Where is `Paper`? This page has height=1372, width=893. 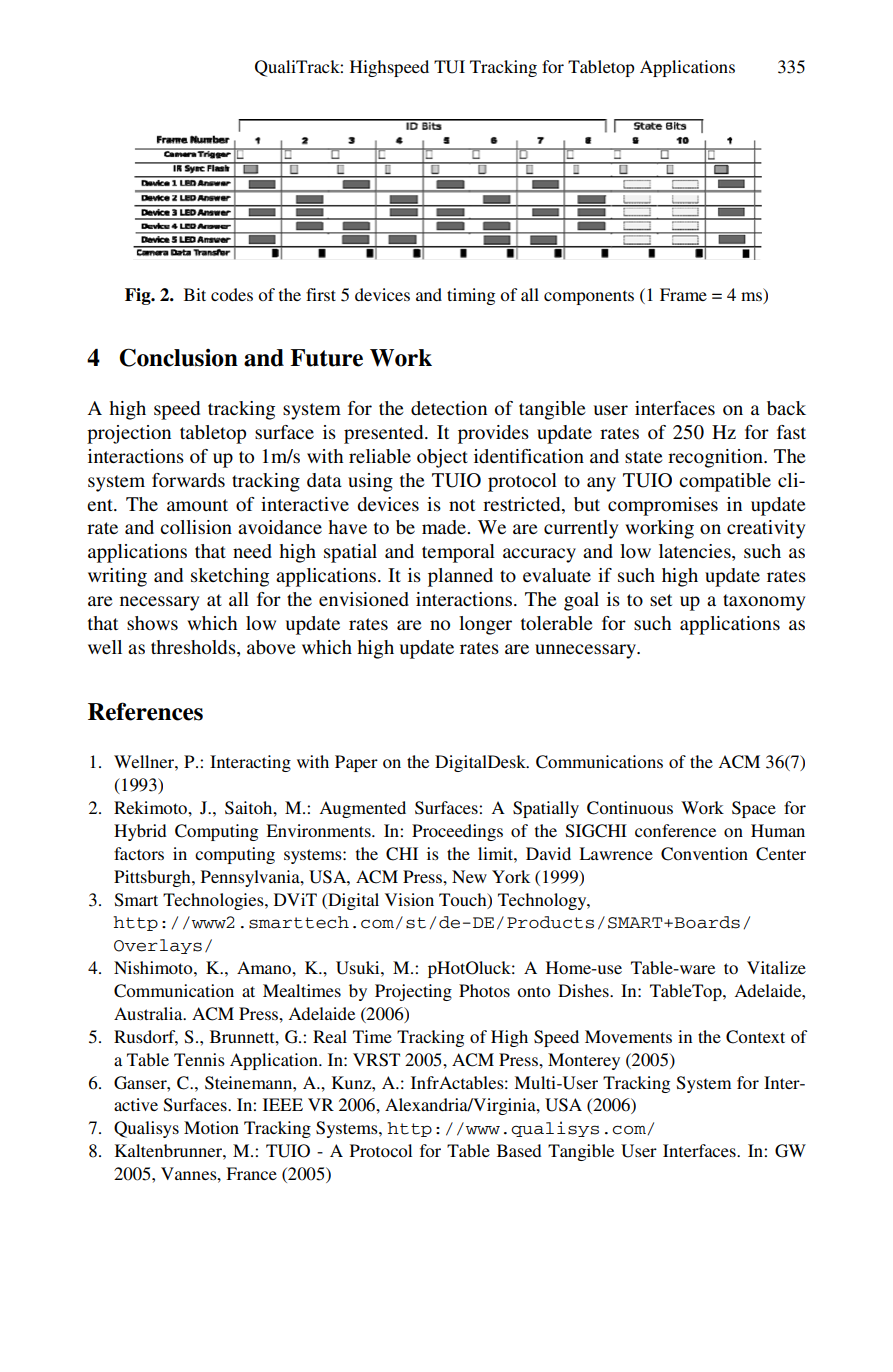 Paper is located at coordinates (356, 763).
